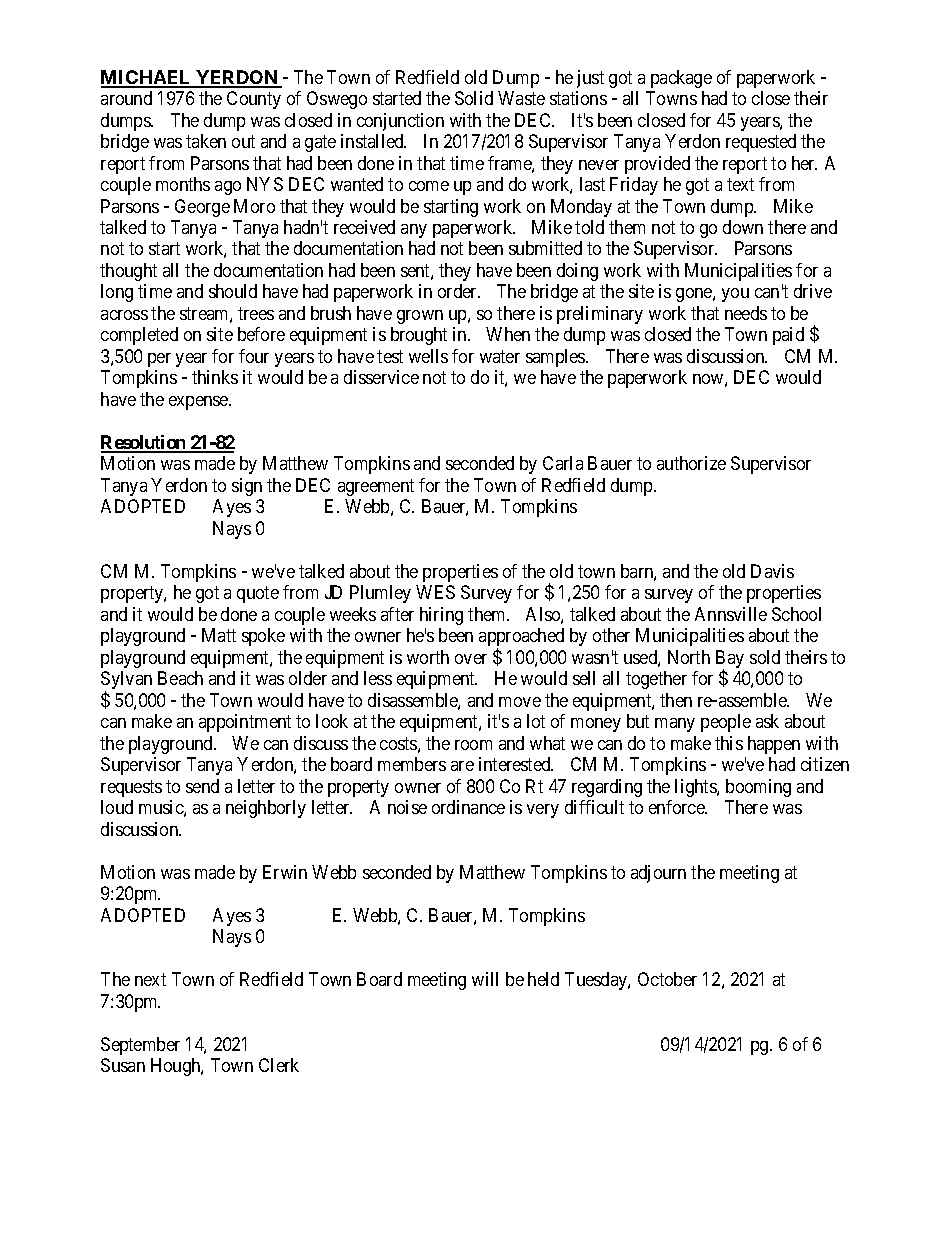 The width and height of the image is (952, 1233). I want to click on Davis, so click(772, 571).
